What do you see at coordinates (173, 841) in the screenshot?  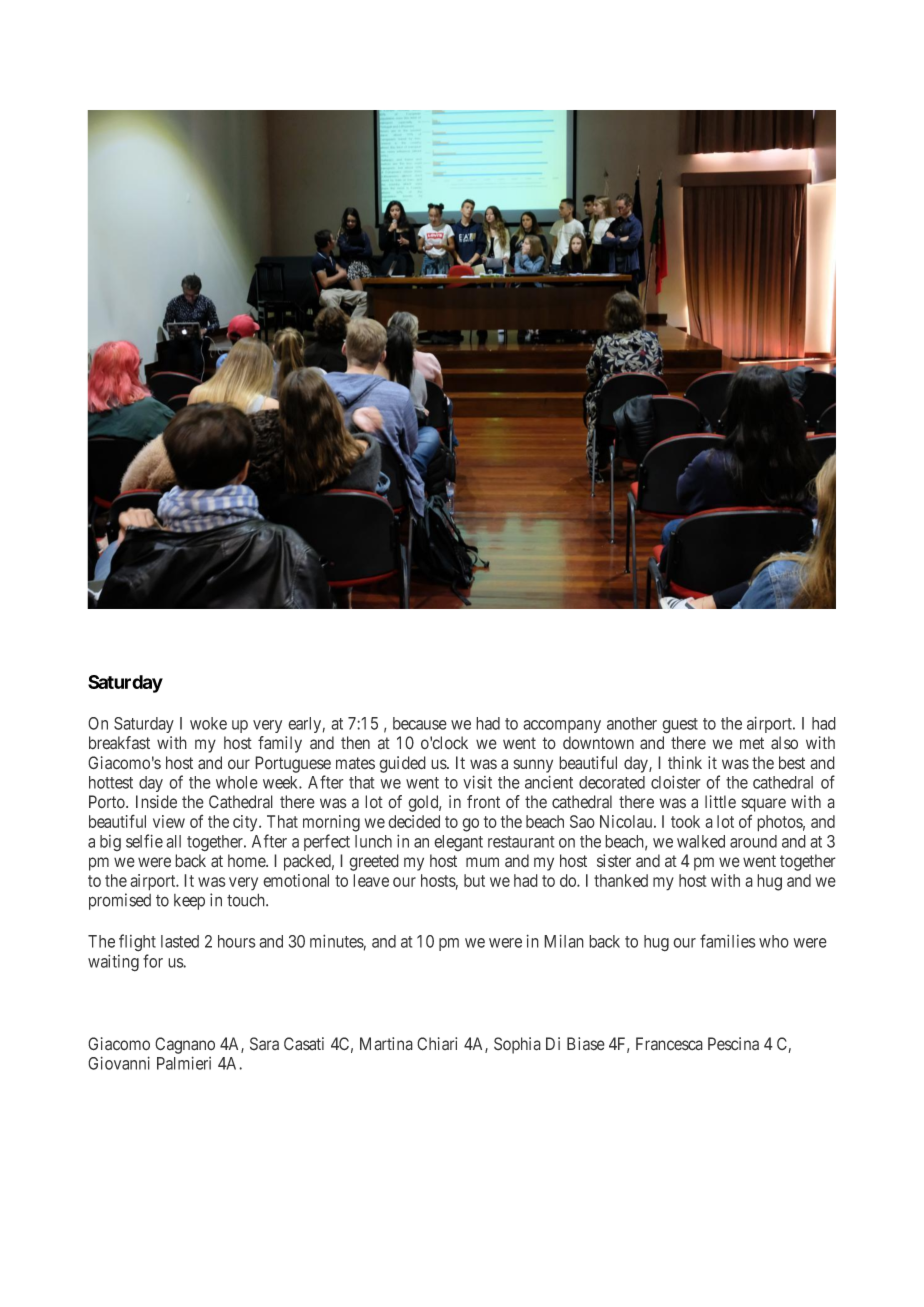 I see `all` at bounding box center [173, 841].
